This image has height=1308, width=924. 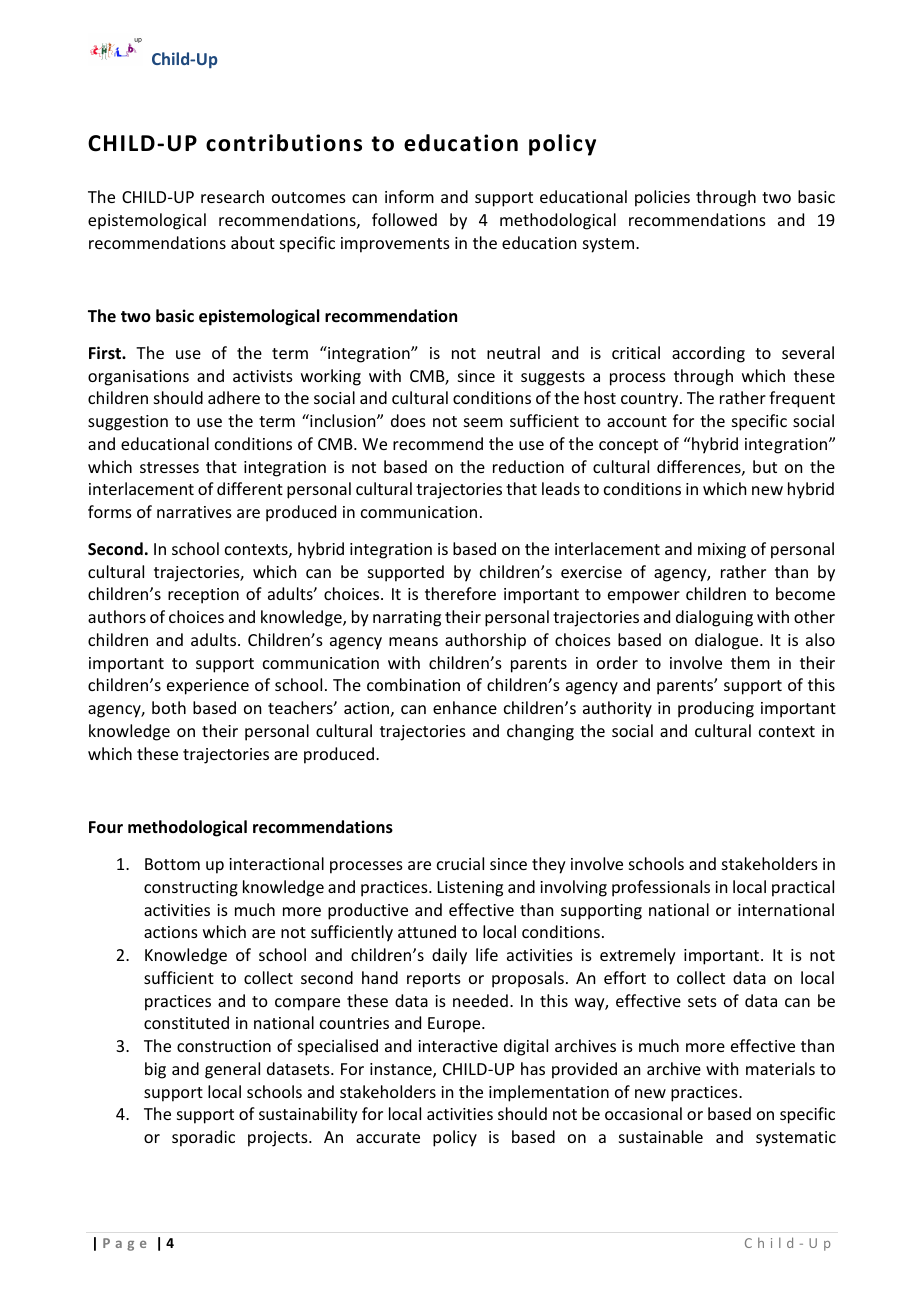 I want to click on policies, so click(x=662, y=198).
